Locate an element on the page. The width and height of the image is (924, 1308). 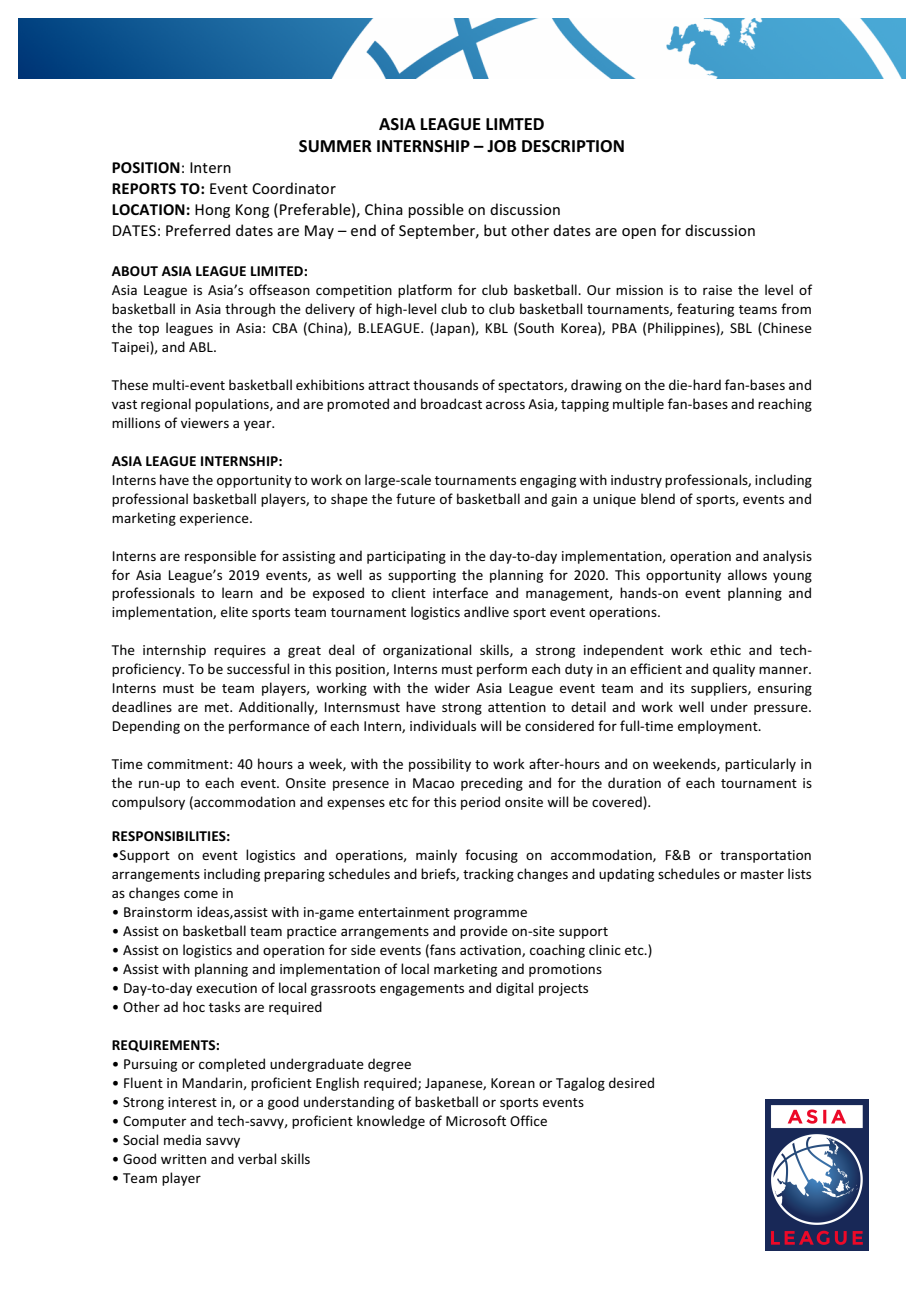
come is located at coordinates (201, 894).
